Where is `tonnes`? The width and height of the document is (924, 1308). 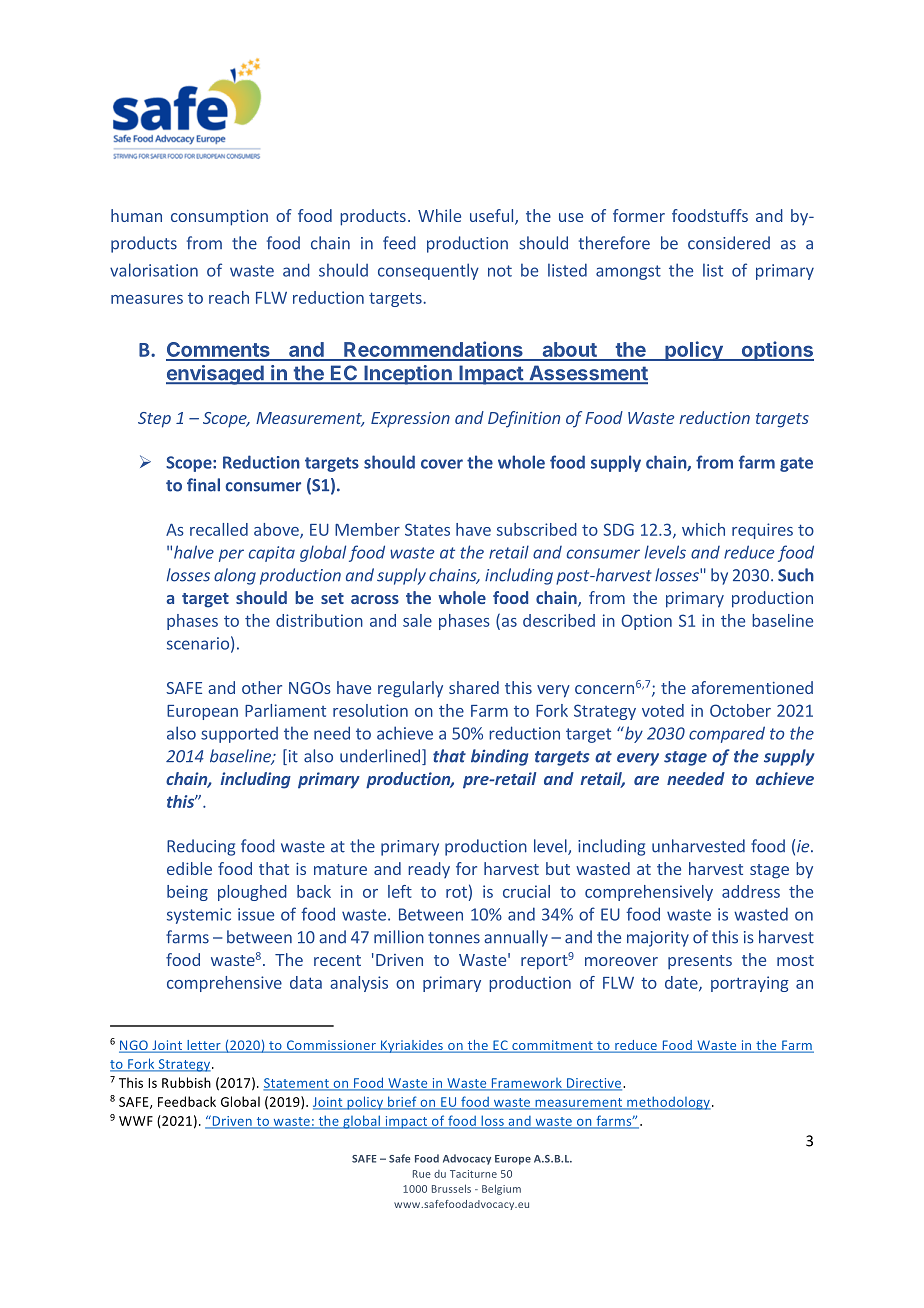 tonnes is located at coordinates (454, 938).
